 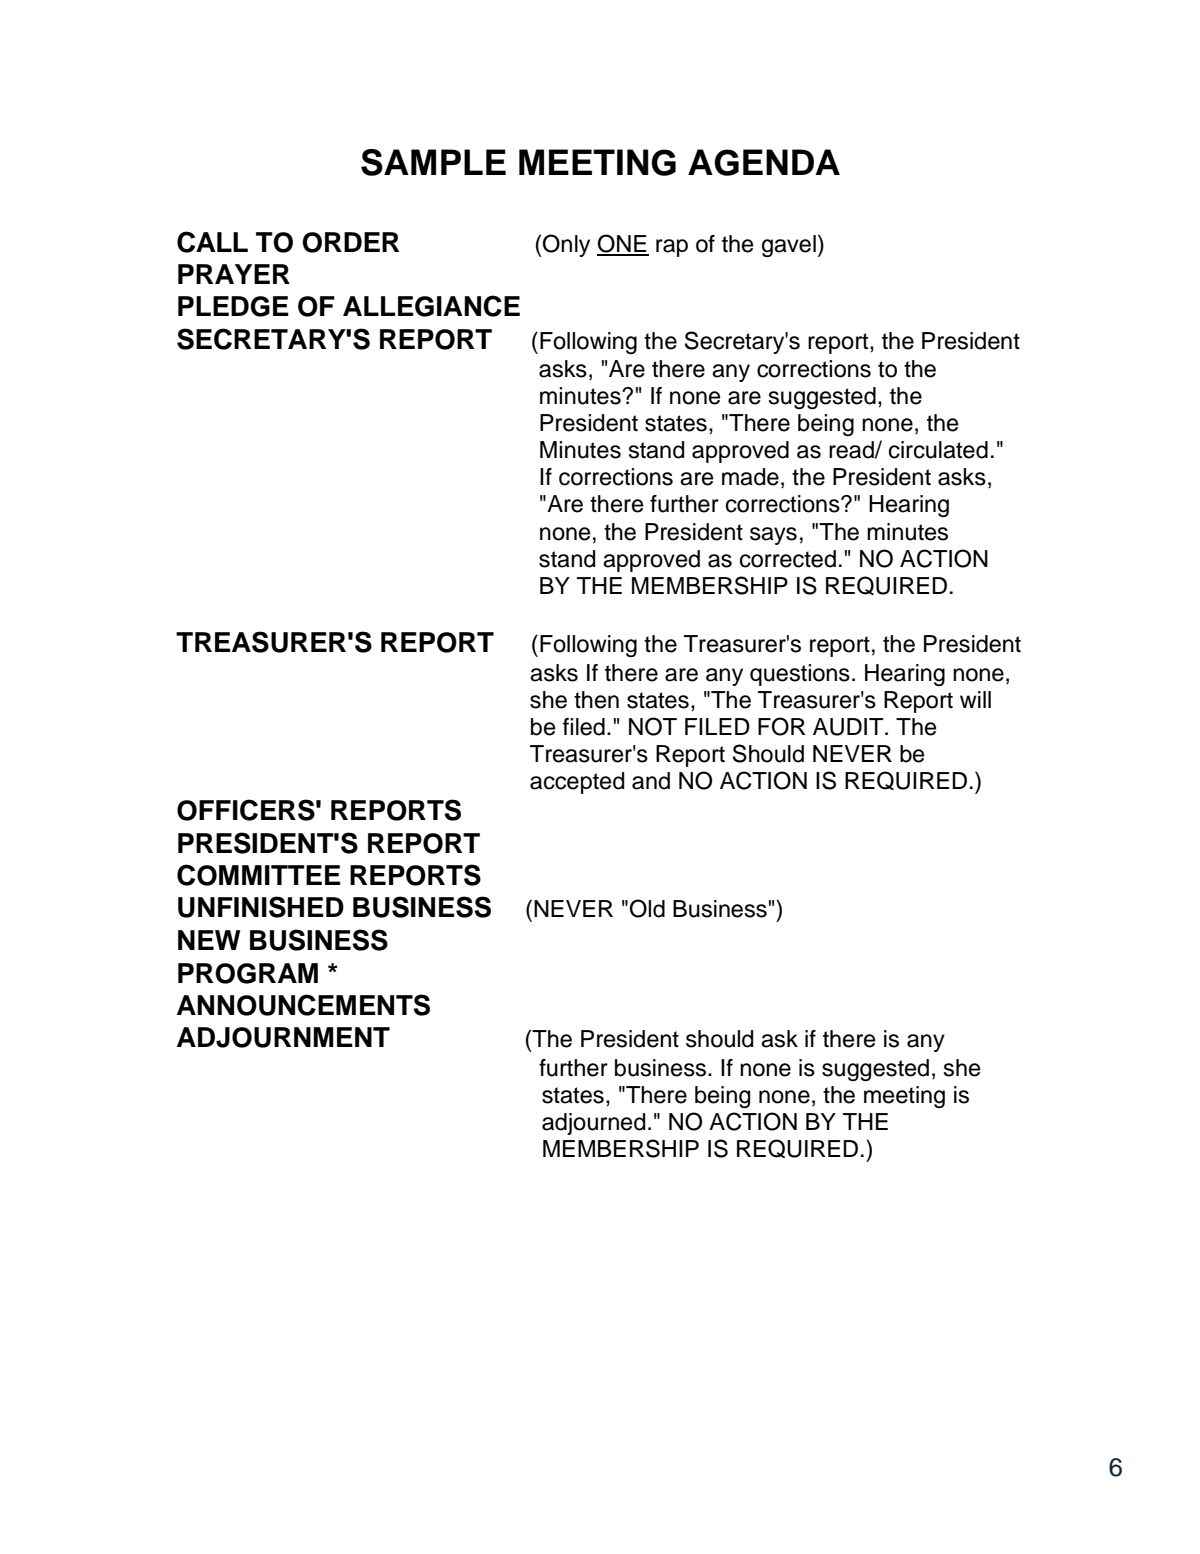 What do you see at coordinates (647, 908) in the page?
I see `Old` at bounding box center [647, 908].
